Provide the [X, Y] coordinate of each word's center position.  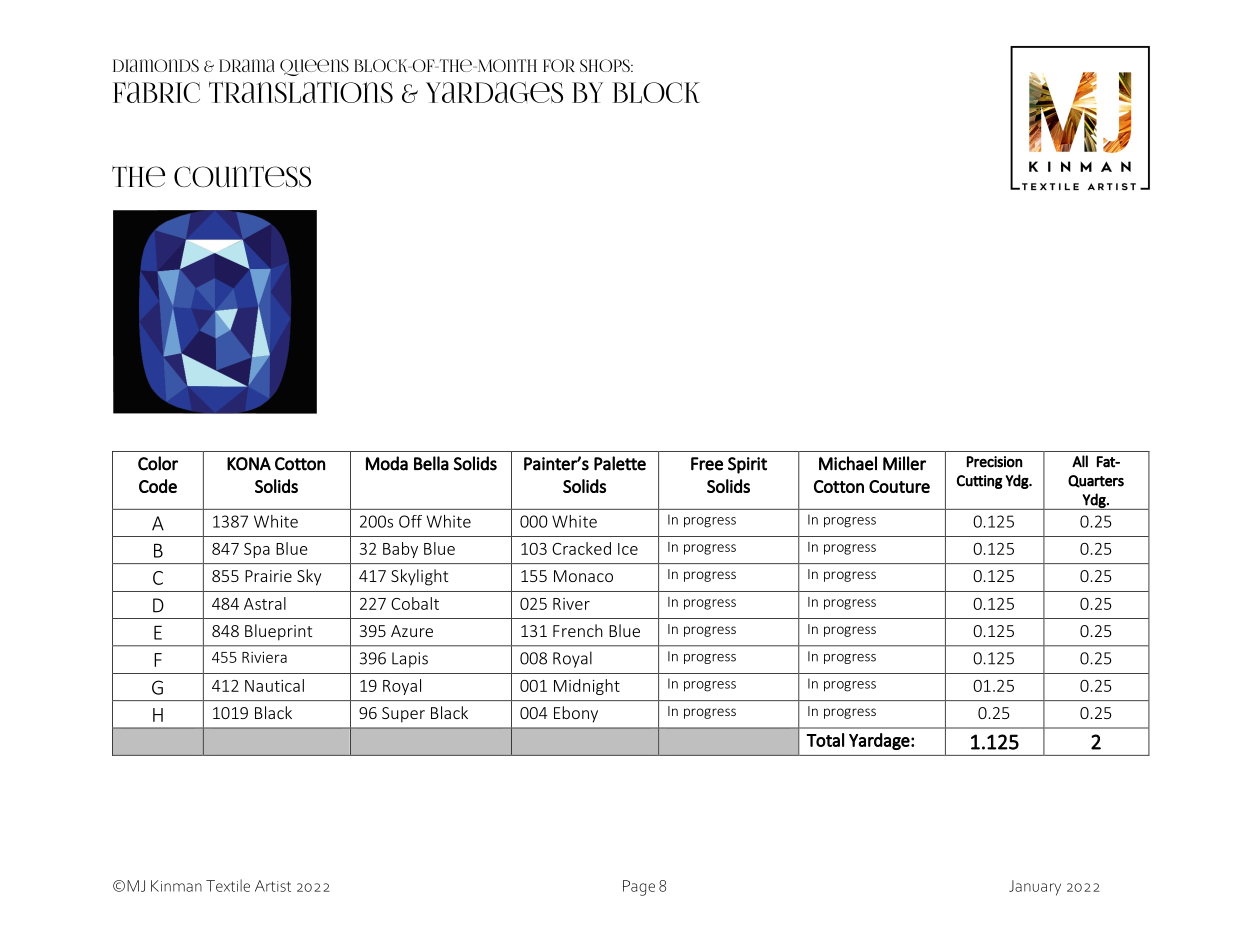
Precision [994, 462]
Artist [273, 886]
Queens [314, 67]
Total [825, 740]
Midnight [587, 687]
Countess [242, 176]
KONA [249, 464]
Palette [620, 463]
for [559, 65]
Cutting [979, 482]
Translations [301, 92]
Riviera [264, 657]
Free [707, 464]
